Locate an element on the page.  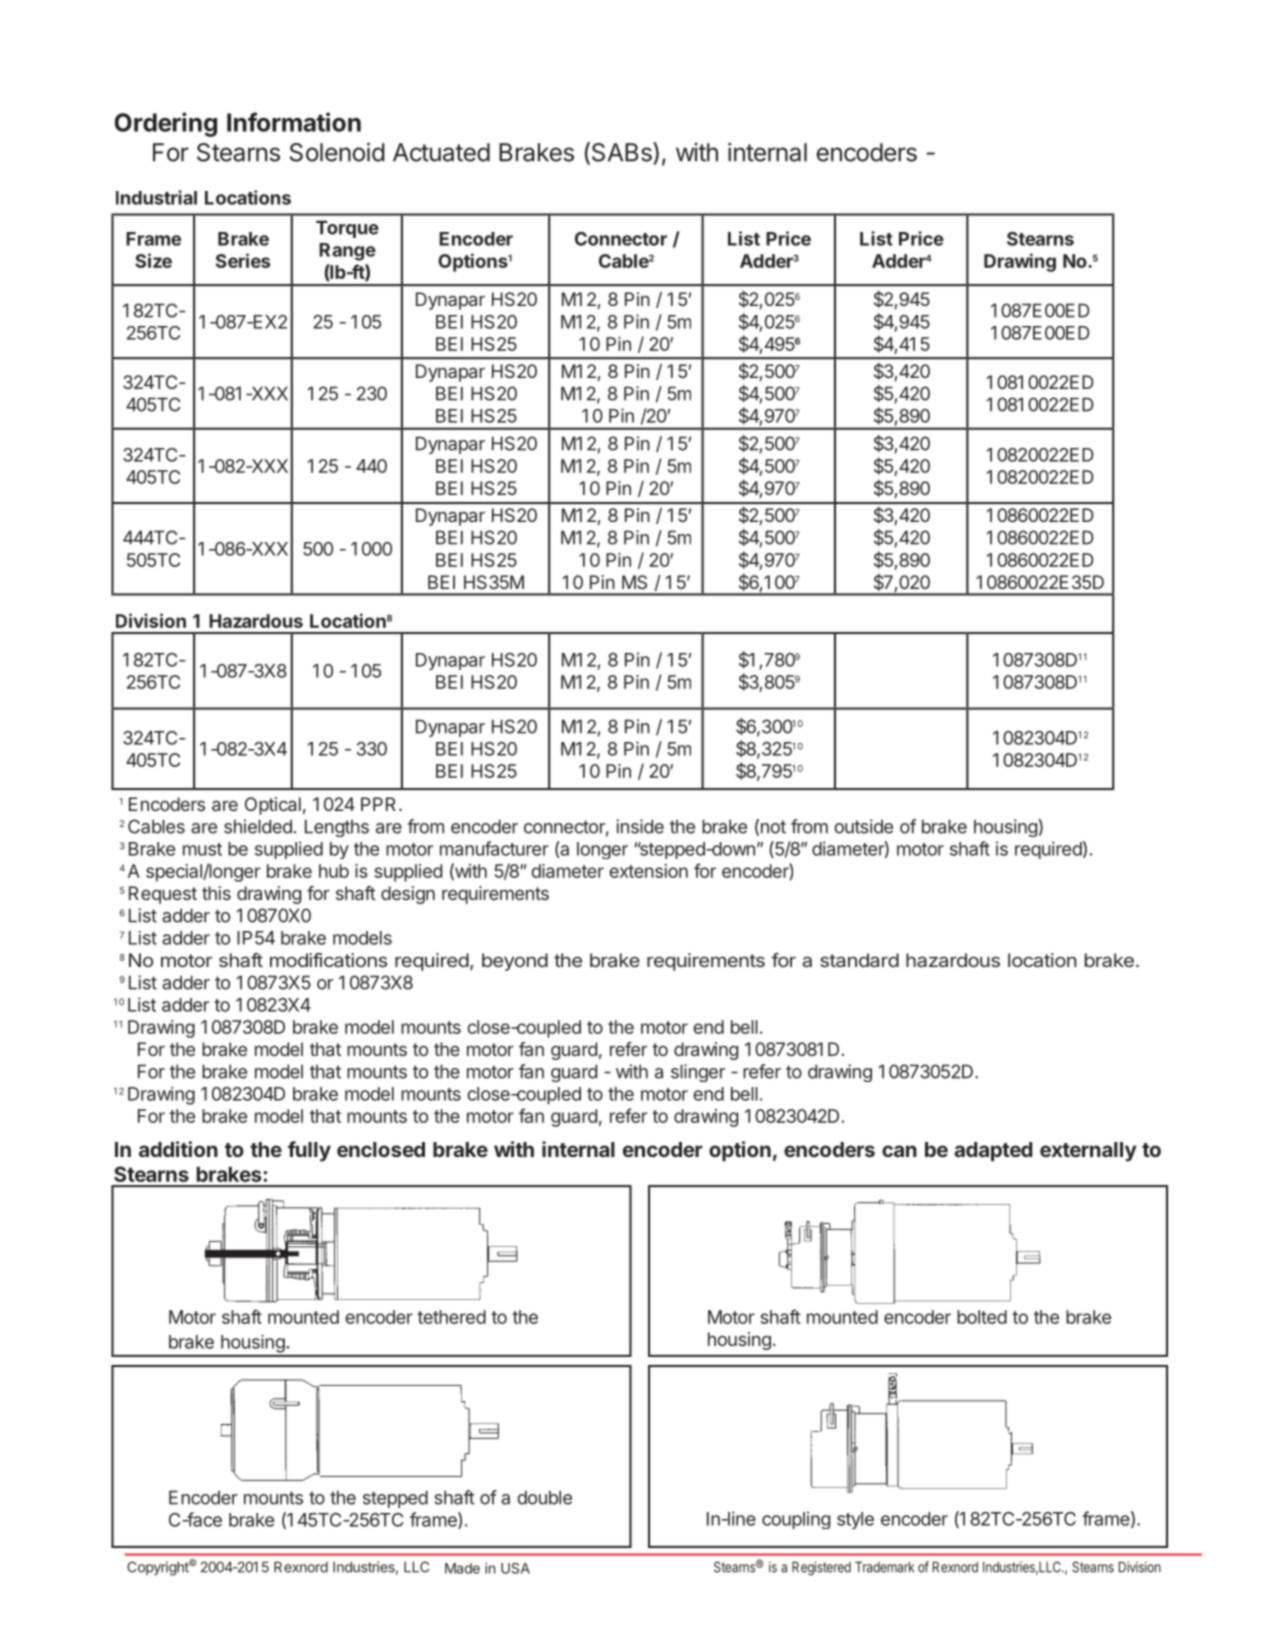
adapted is located at coordinates (993, 1151).
